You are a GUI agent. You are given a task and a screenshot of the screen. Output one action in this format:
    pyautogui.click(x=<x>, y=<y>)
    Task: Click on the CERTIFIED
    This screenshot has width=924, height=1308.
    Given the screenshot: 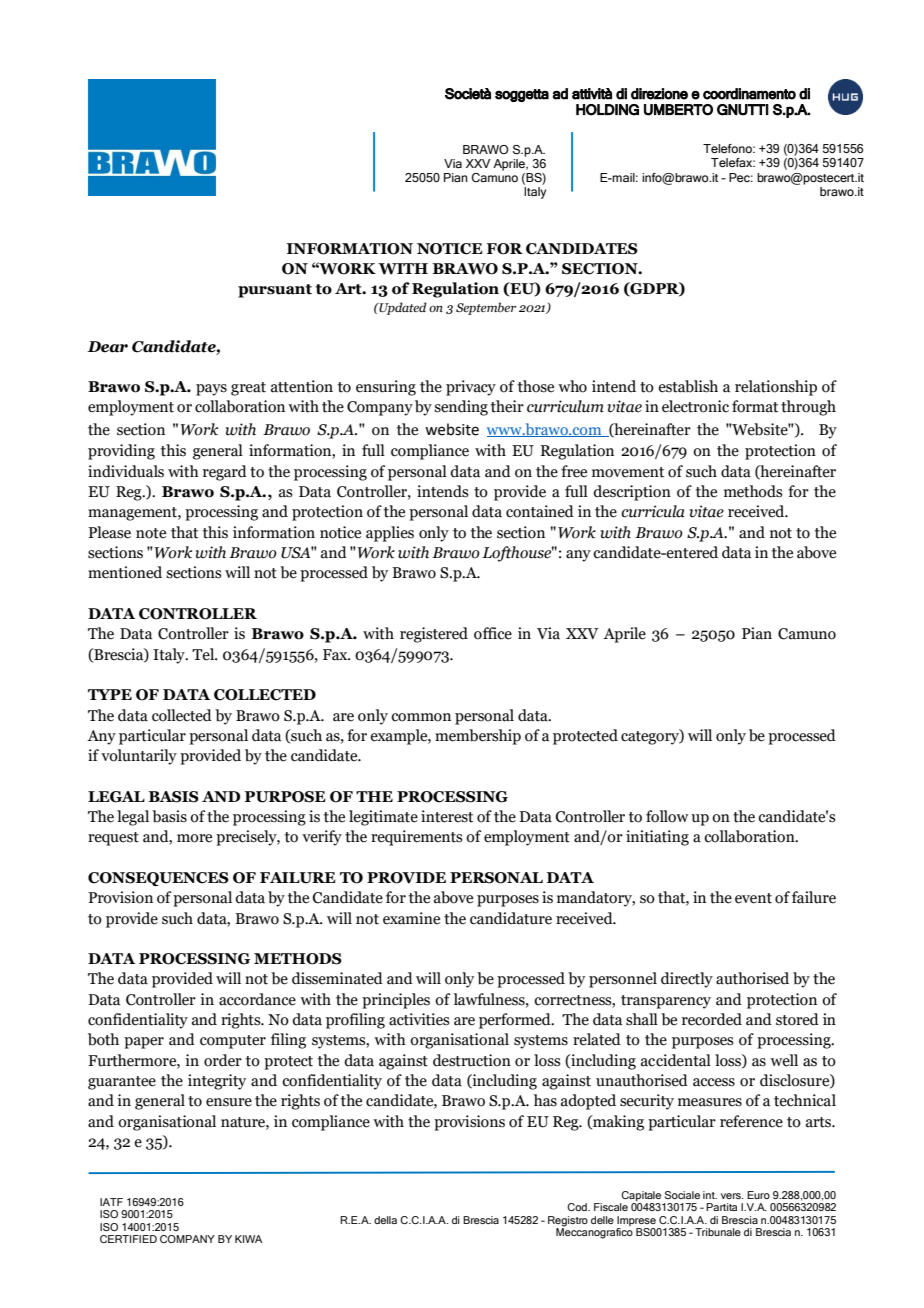 What is the action you would take?
    pyautogui.click(x=128, y=1239)
